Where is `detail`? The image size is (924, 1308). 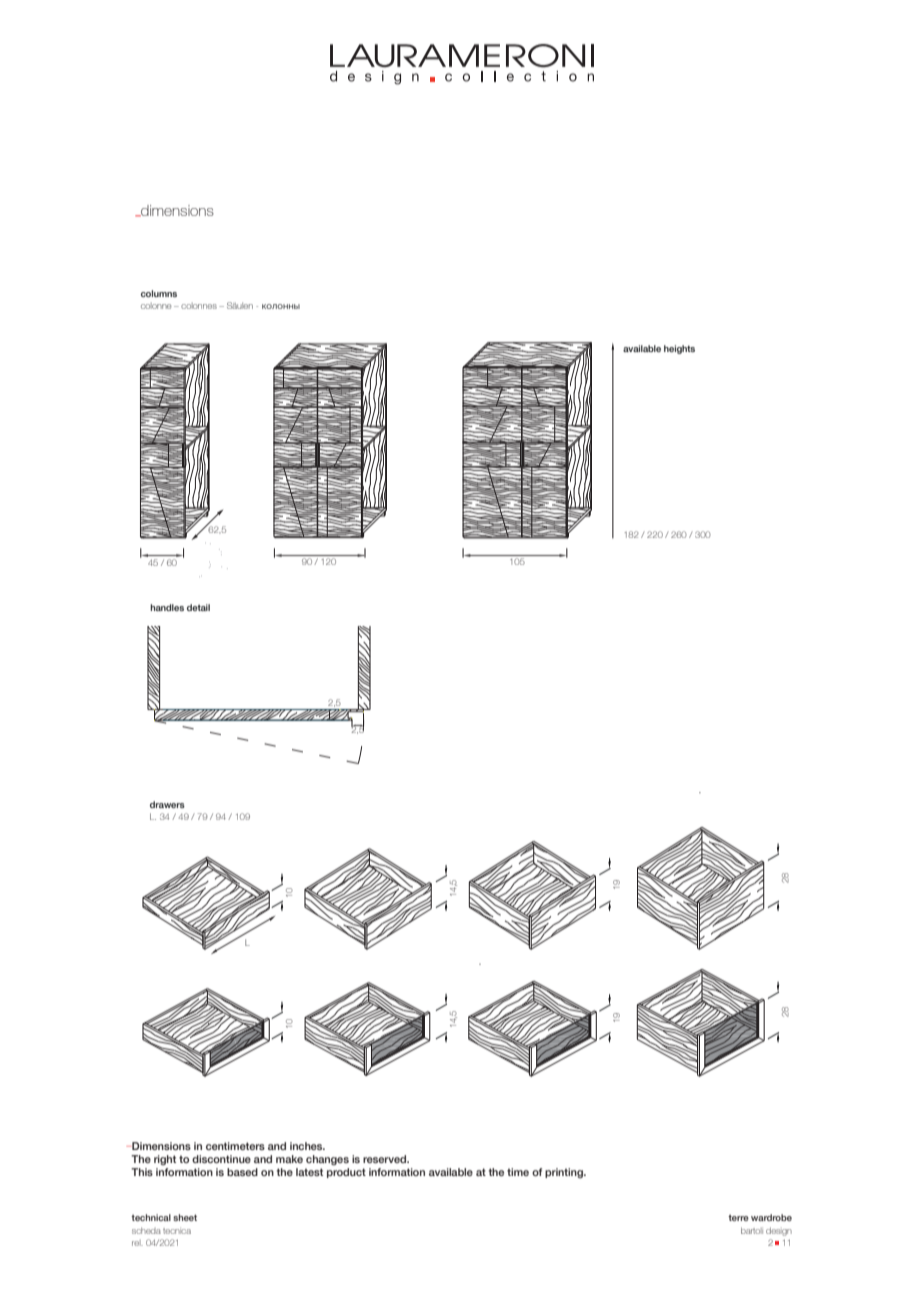
detail is located at coordinates (198, 607).
